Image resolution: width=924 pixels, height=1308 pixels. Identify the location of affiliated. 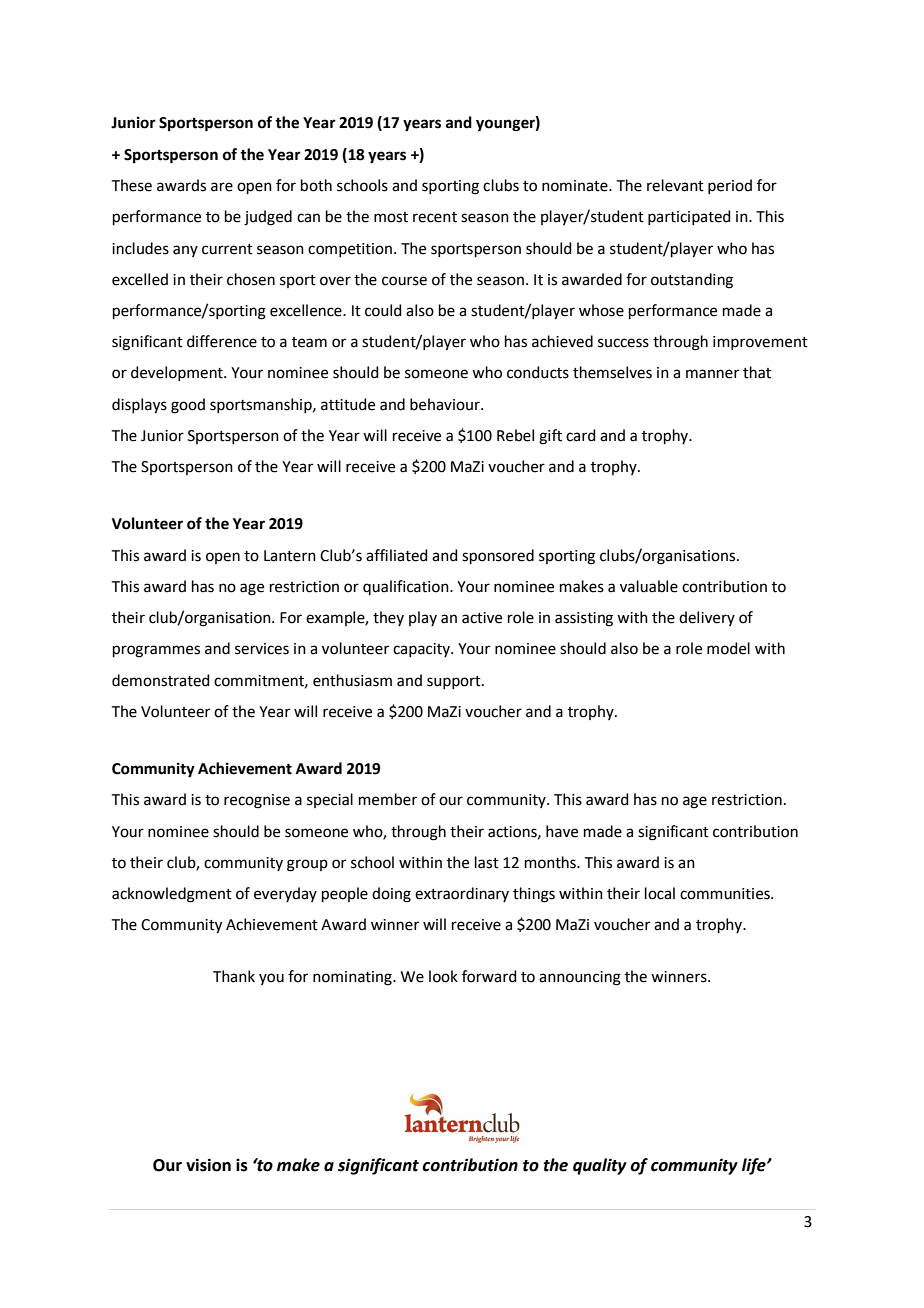
(397, 555).
